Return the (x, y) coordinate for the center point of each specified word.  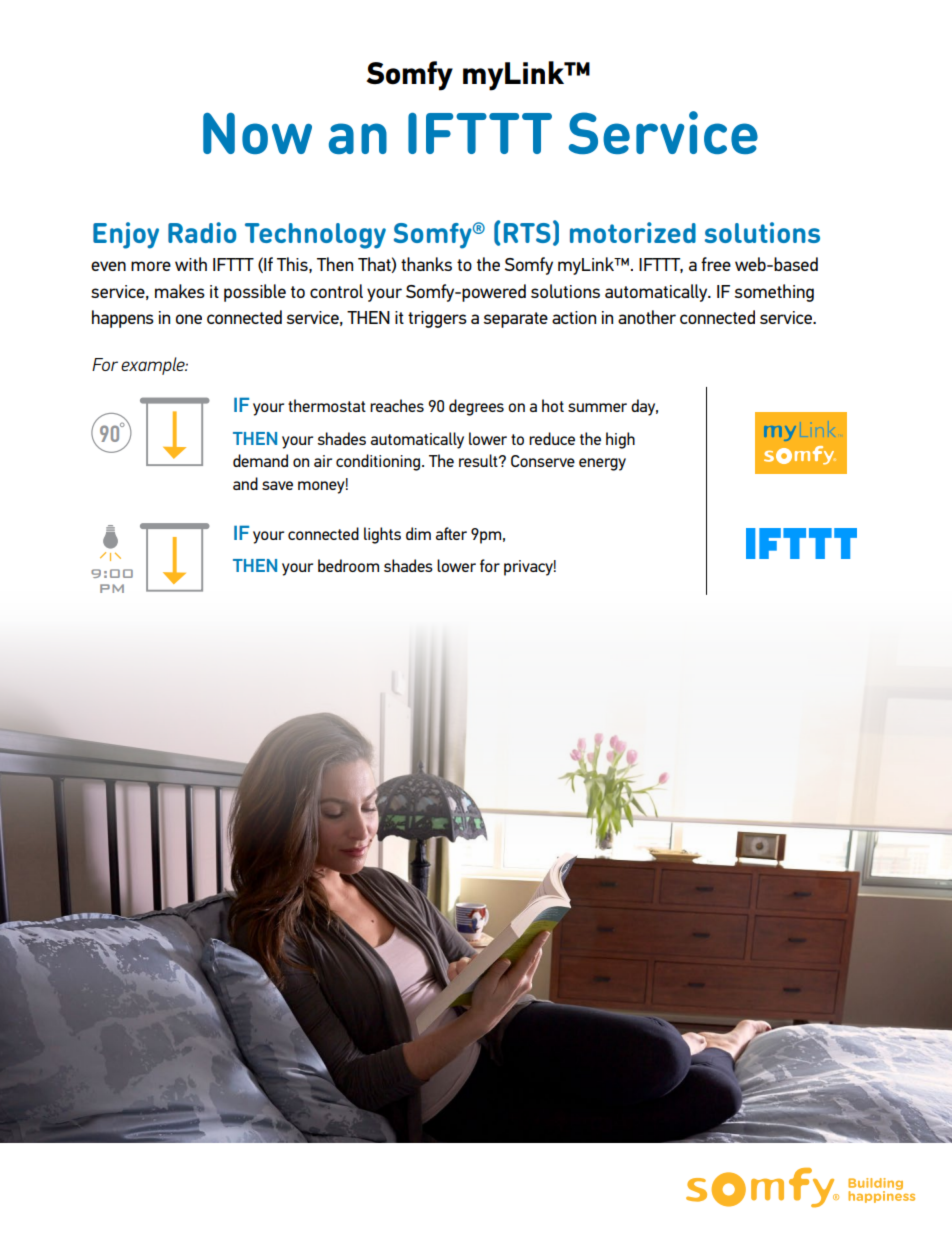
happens (123, 319)
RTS (527, 233)
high (620, 440)
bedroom (348, 565)
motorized (633, 232)
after (451, 533)
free (716, 264)
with (191, 264)
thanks (426, 264)
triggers (437, 319)
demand (260, 460)
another (647, 317)
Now (257, 133)
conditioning (378, 462)
